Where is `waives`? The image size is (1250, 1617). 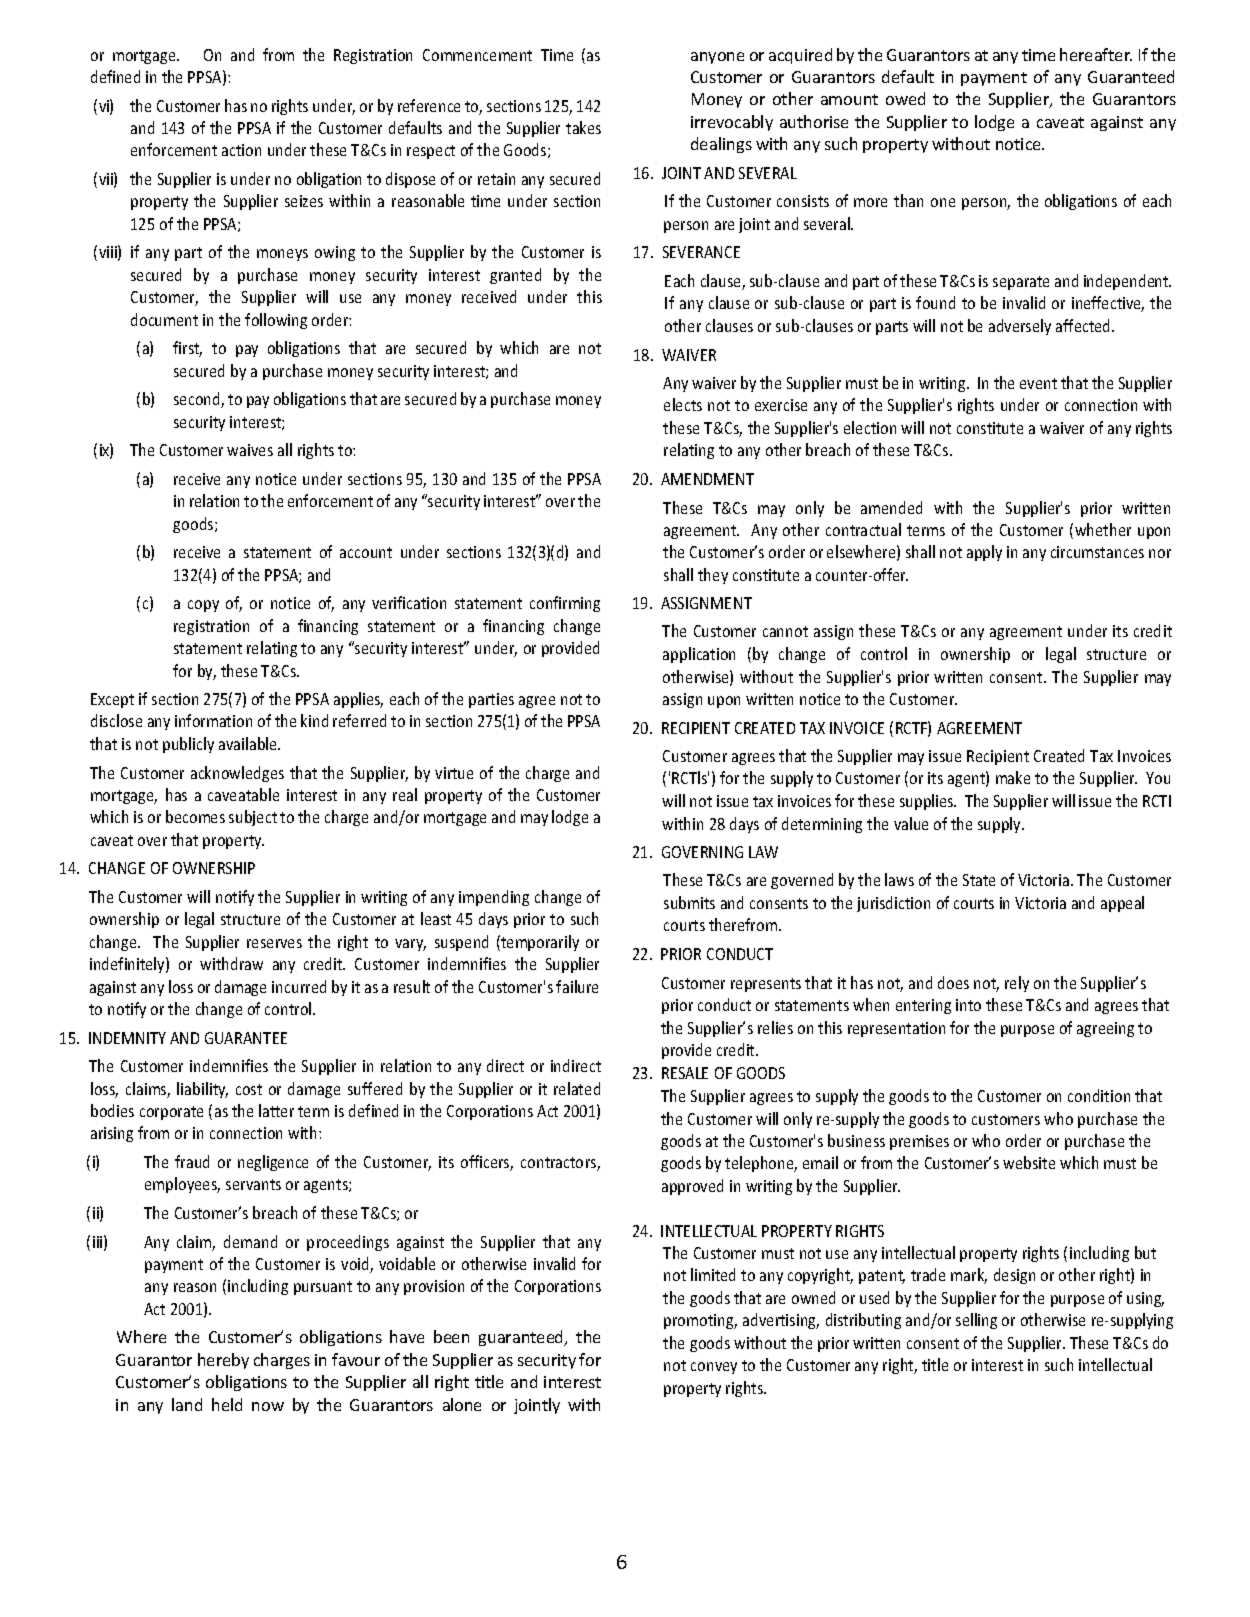
waives is located at coordinates (250, 450).
